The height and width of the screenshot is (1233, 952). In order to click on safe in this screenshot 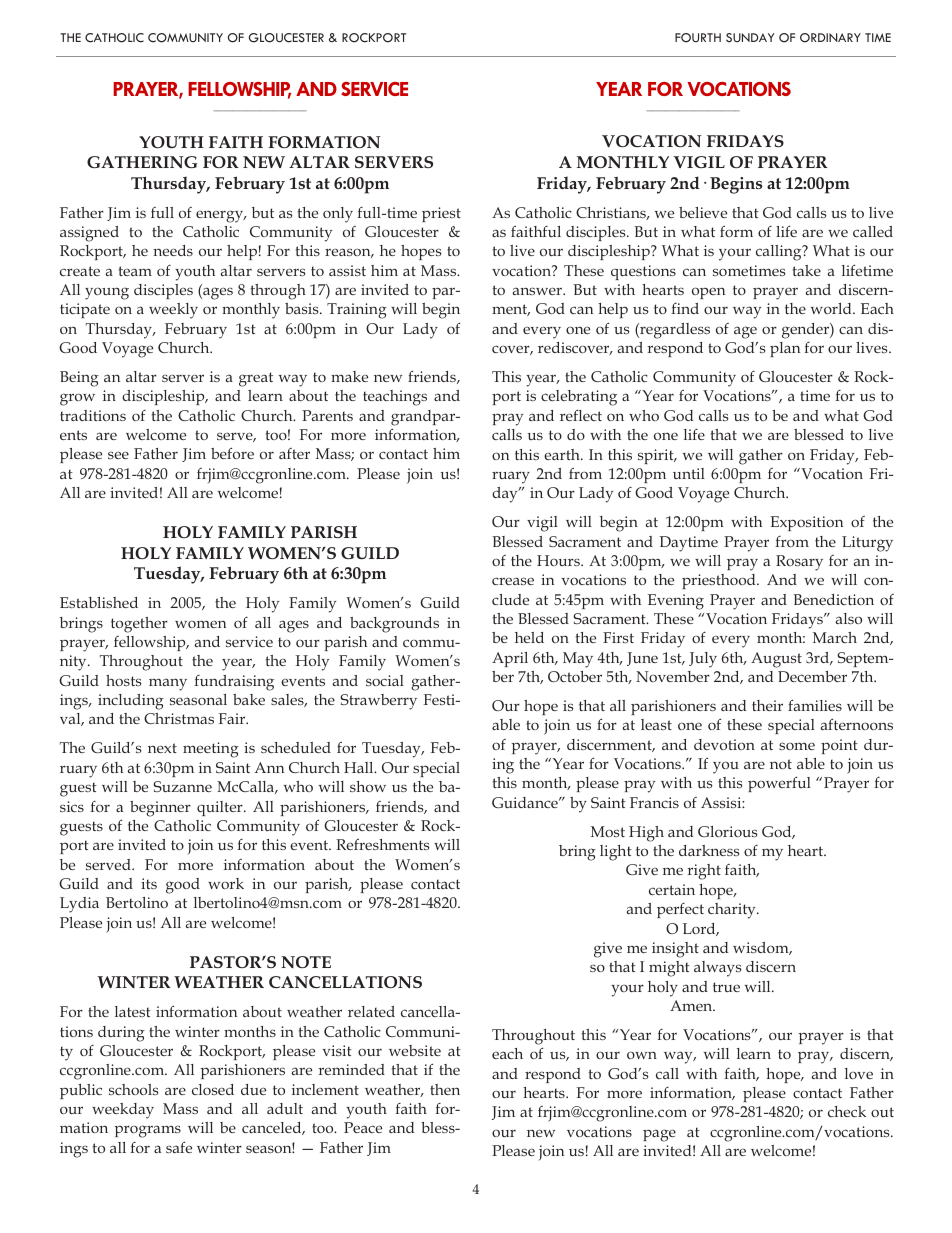, I will do `click(179, 1147)`.
